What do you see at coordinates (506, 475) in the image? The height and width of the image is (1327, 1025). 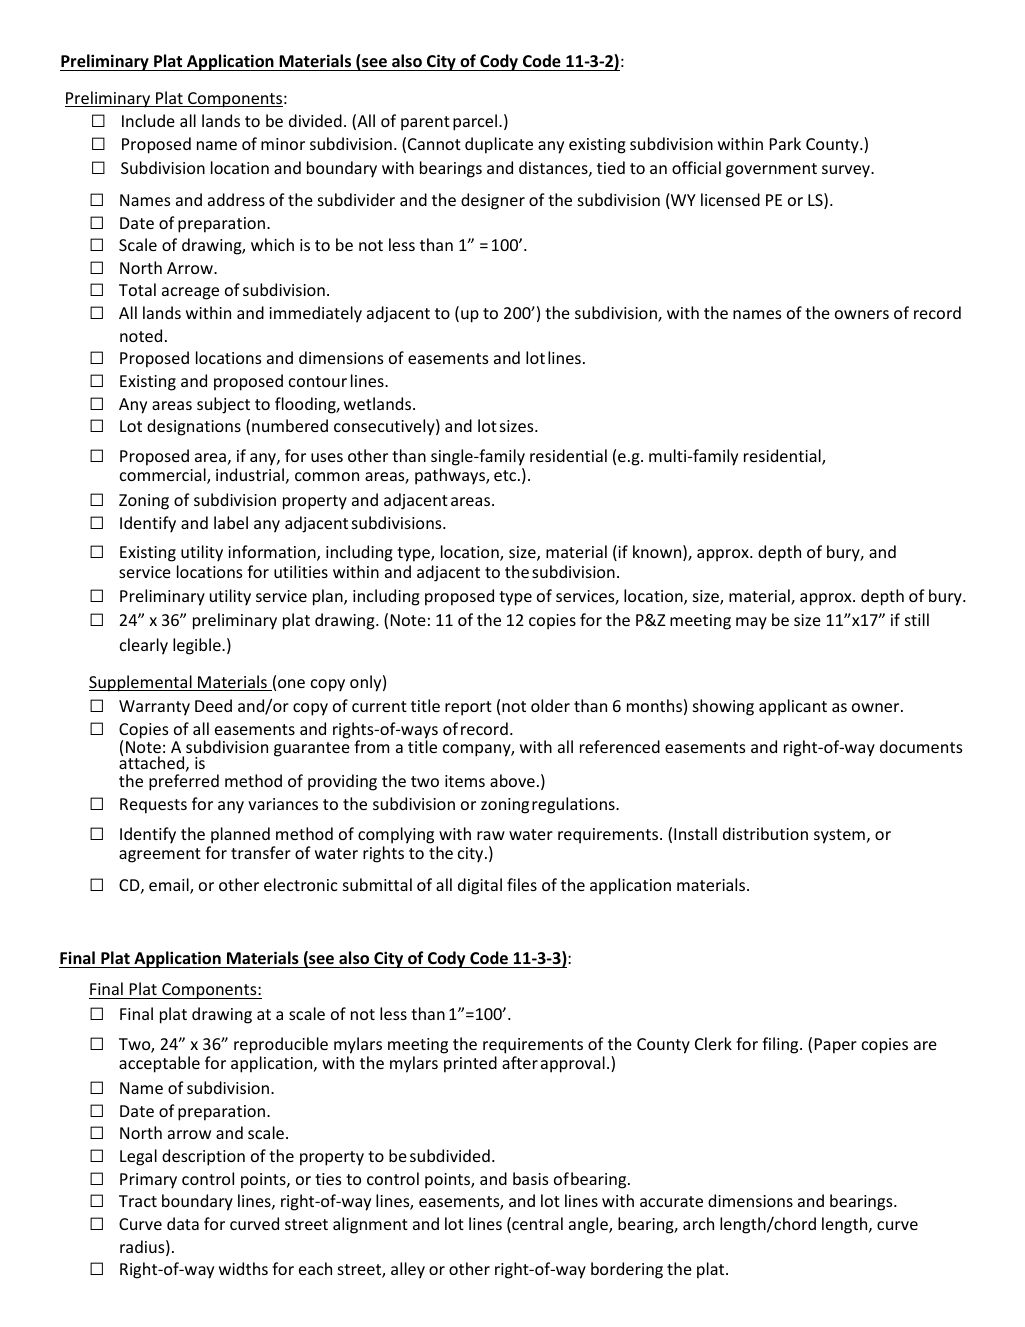 I see `etc` at bounding box center [506, 475].
